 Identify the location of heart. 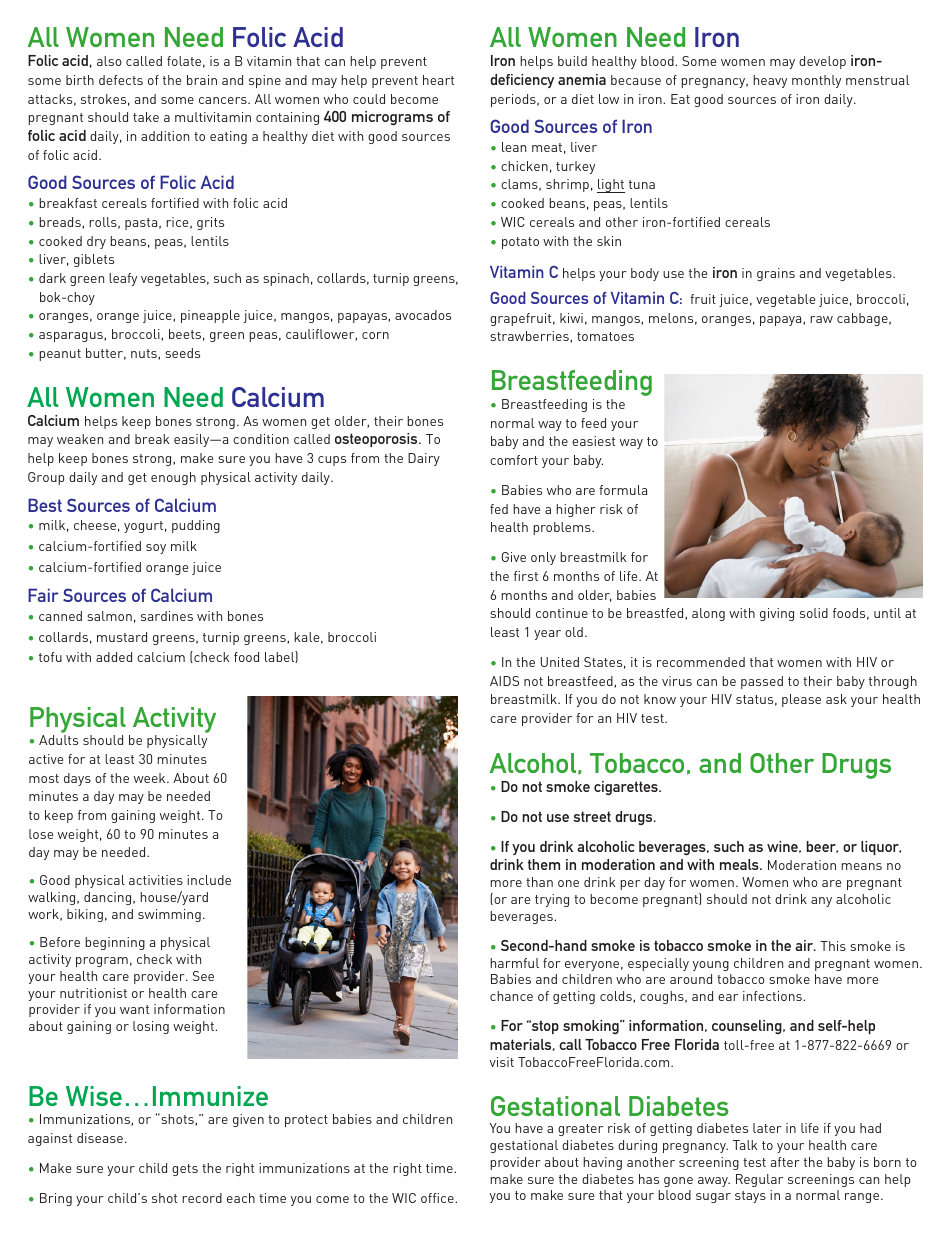
(438, 80).
